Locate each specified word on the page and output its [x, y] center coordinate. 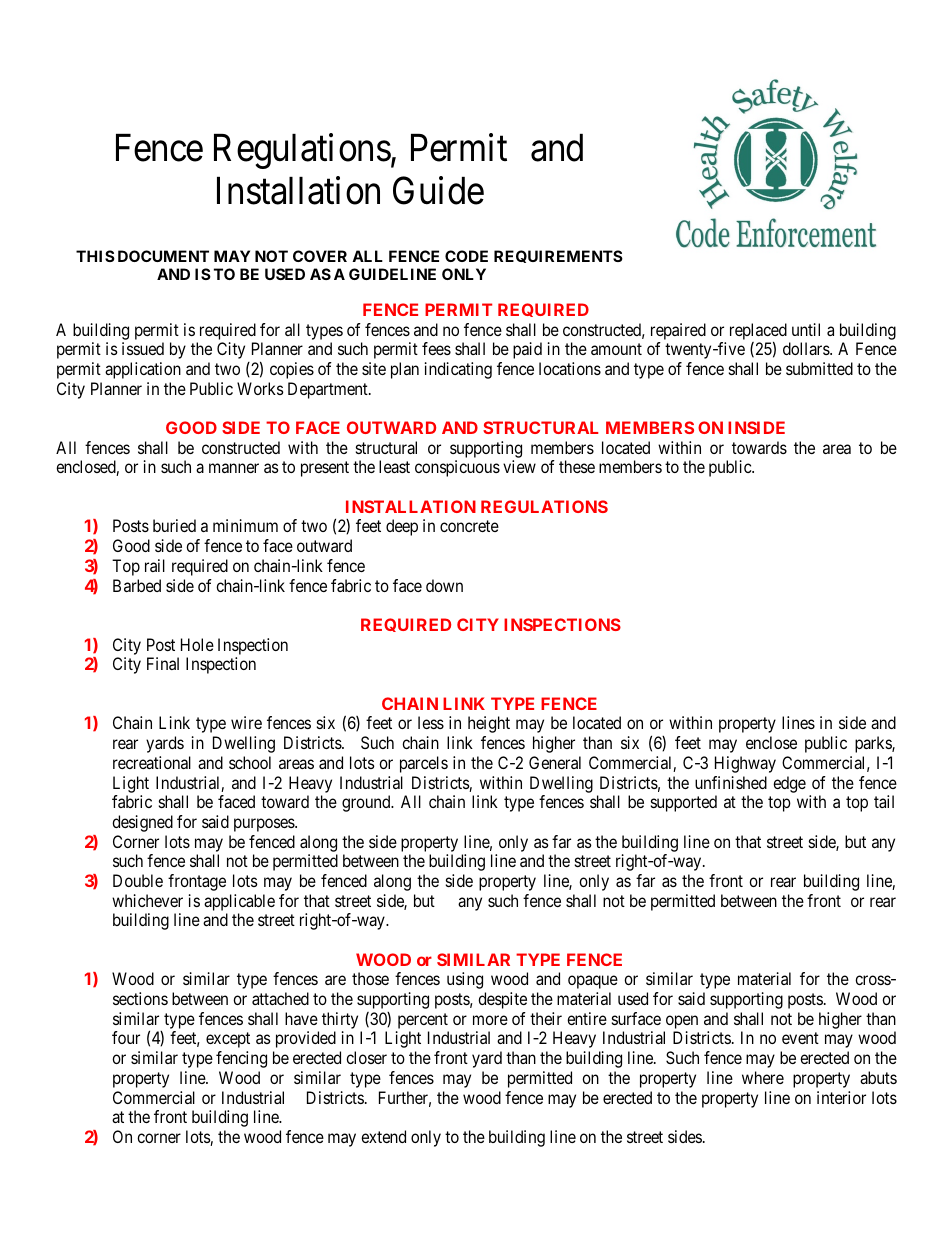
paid [527, 350]
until [806, 329]
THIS [95, 256]
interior [841, 1097]
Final [163, 663]
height [489, 724]
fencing [241, 1059]
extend [383, 1136]
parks [874, 744]
